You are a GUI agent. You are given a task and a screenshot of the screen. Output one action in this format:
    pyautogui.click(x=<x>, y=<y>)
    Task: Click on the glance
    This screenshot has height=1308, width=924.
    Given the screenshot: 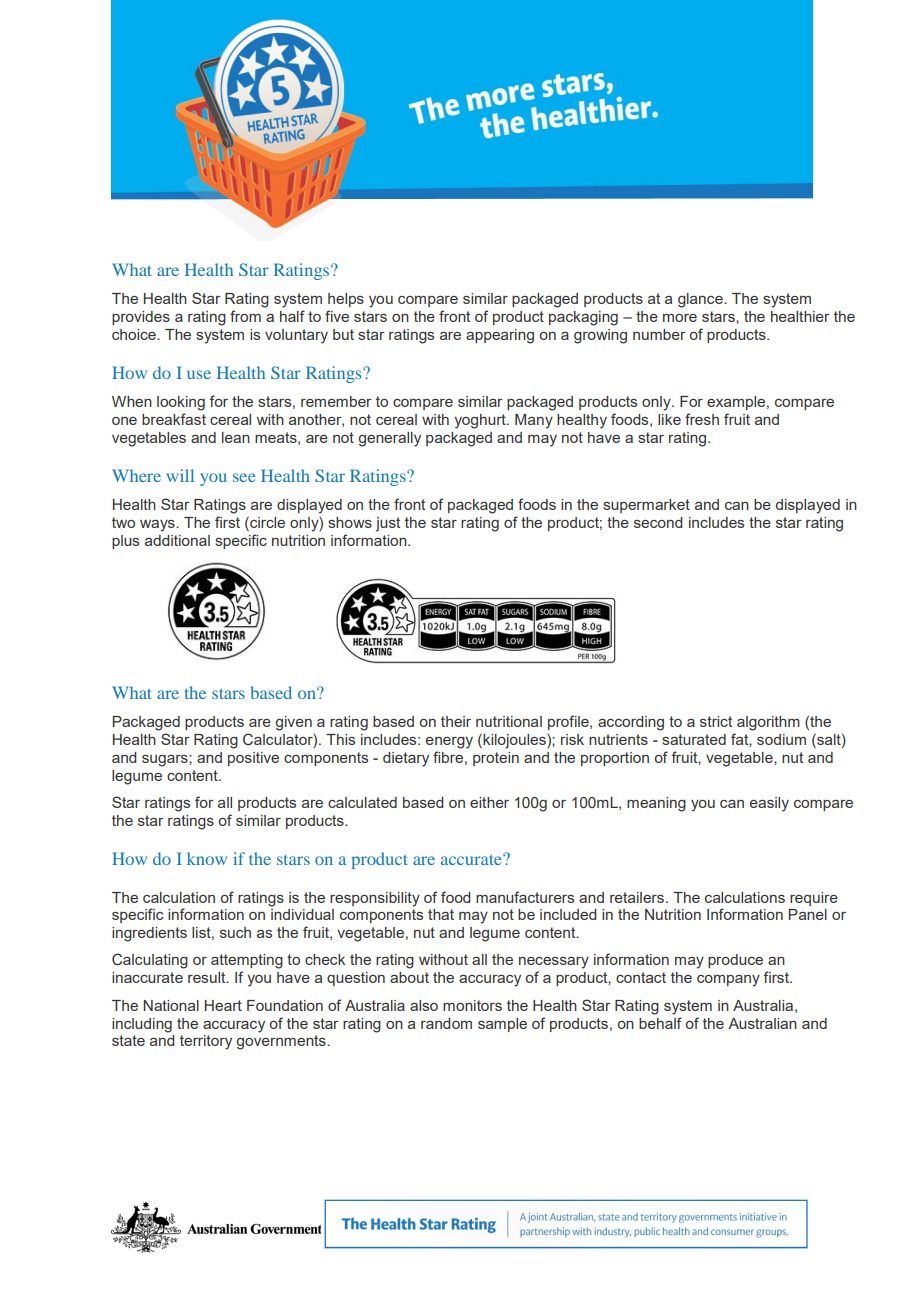 What is the action you would take?
    pyautogui.click(x=701, y=300)
